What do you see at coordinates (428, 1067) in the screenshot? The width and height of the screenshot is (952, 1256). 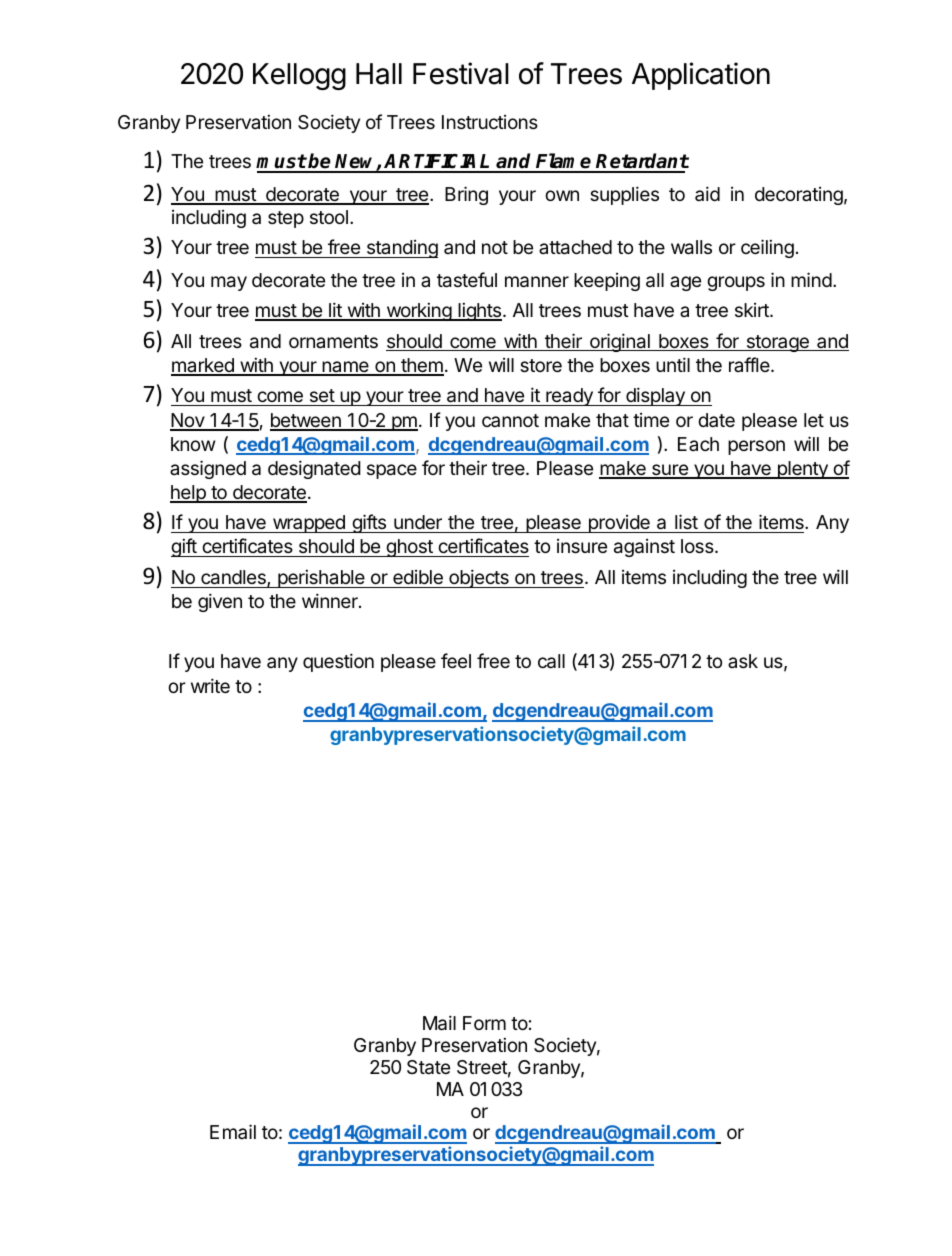 I see `State` at bounding box center [428, 1067].
